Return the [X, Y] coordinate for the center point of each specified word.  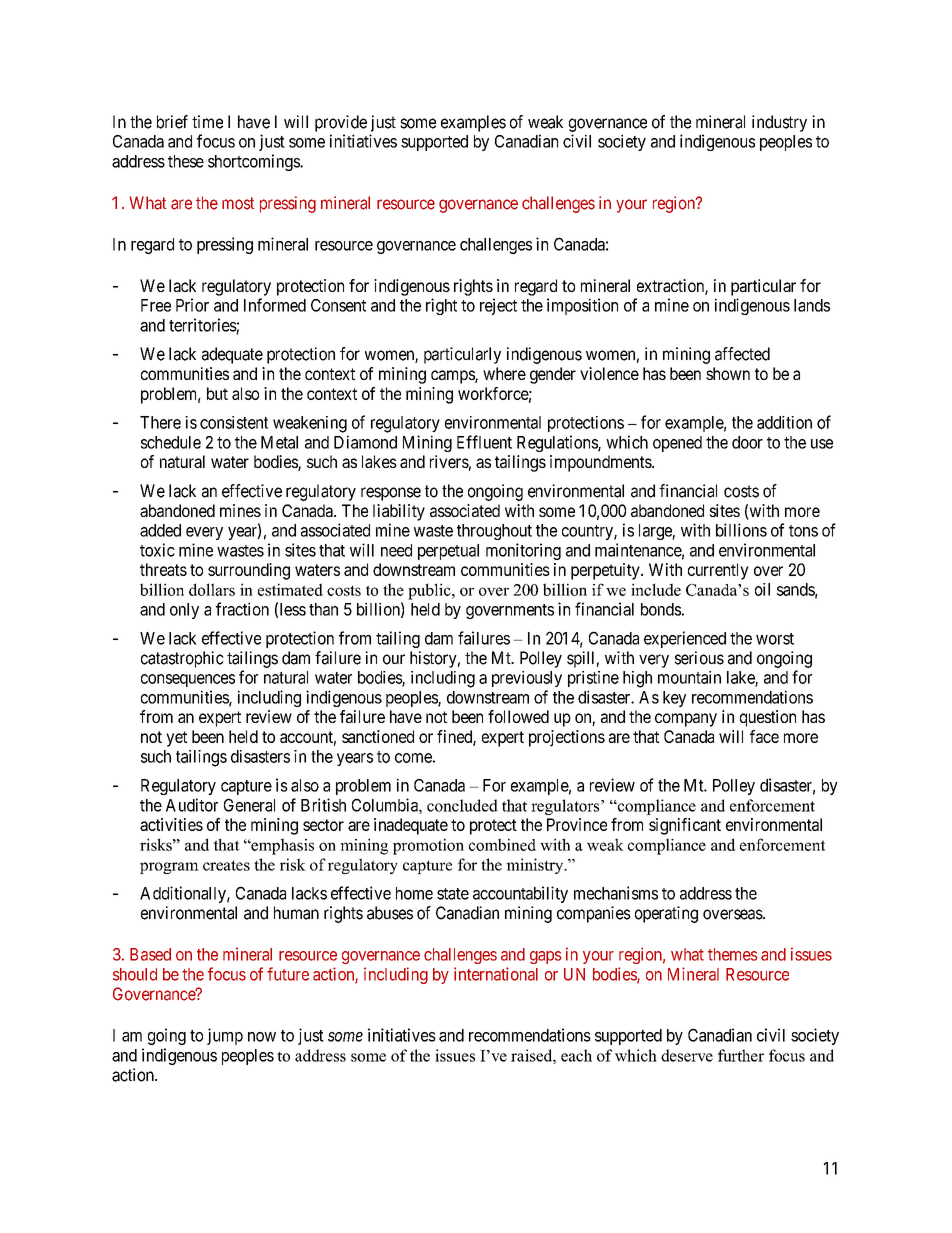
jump [225, 1036]
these [186, 161]
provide [341, 123]
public [430, 591]
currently [718, 571]
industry [779, 123]
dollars [212, 589]
